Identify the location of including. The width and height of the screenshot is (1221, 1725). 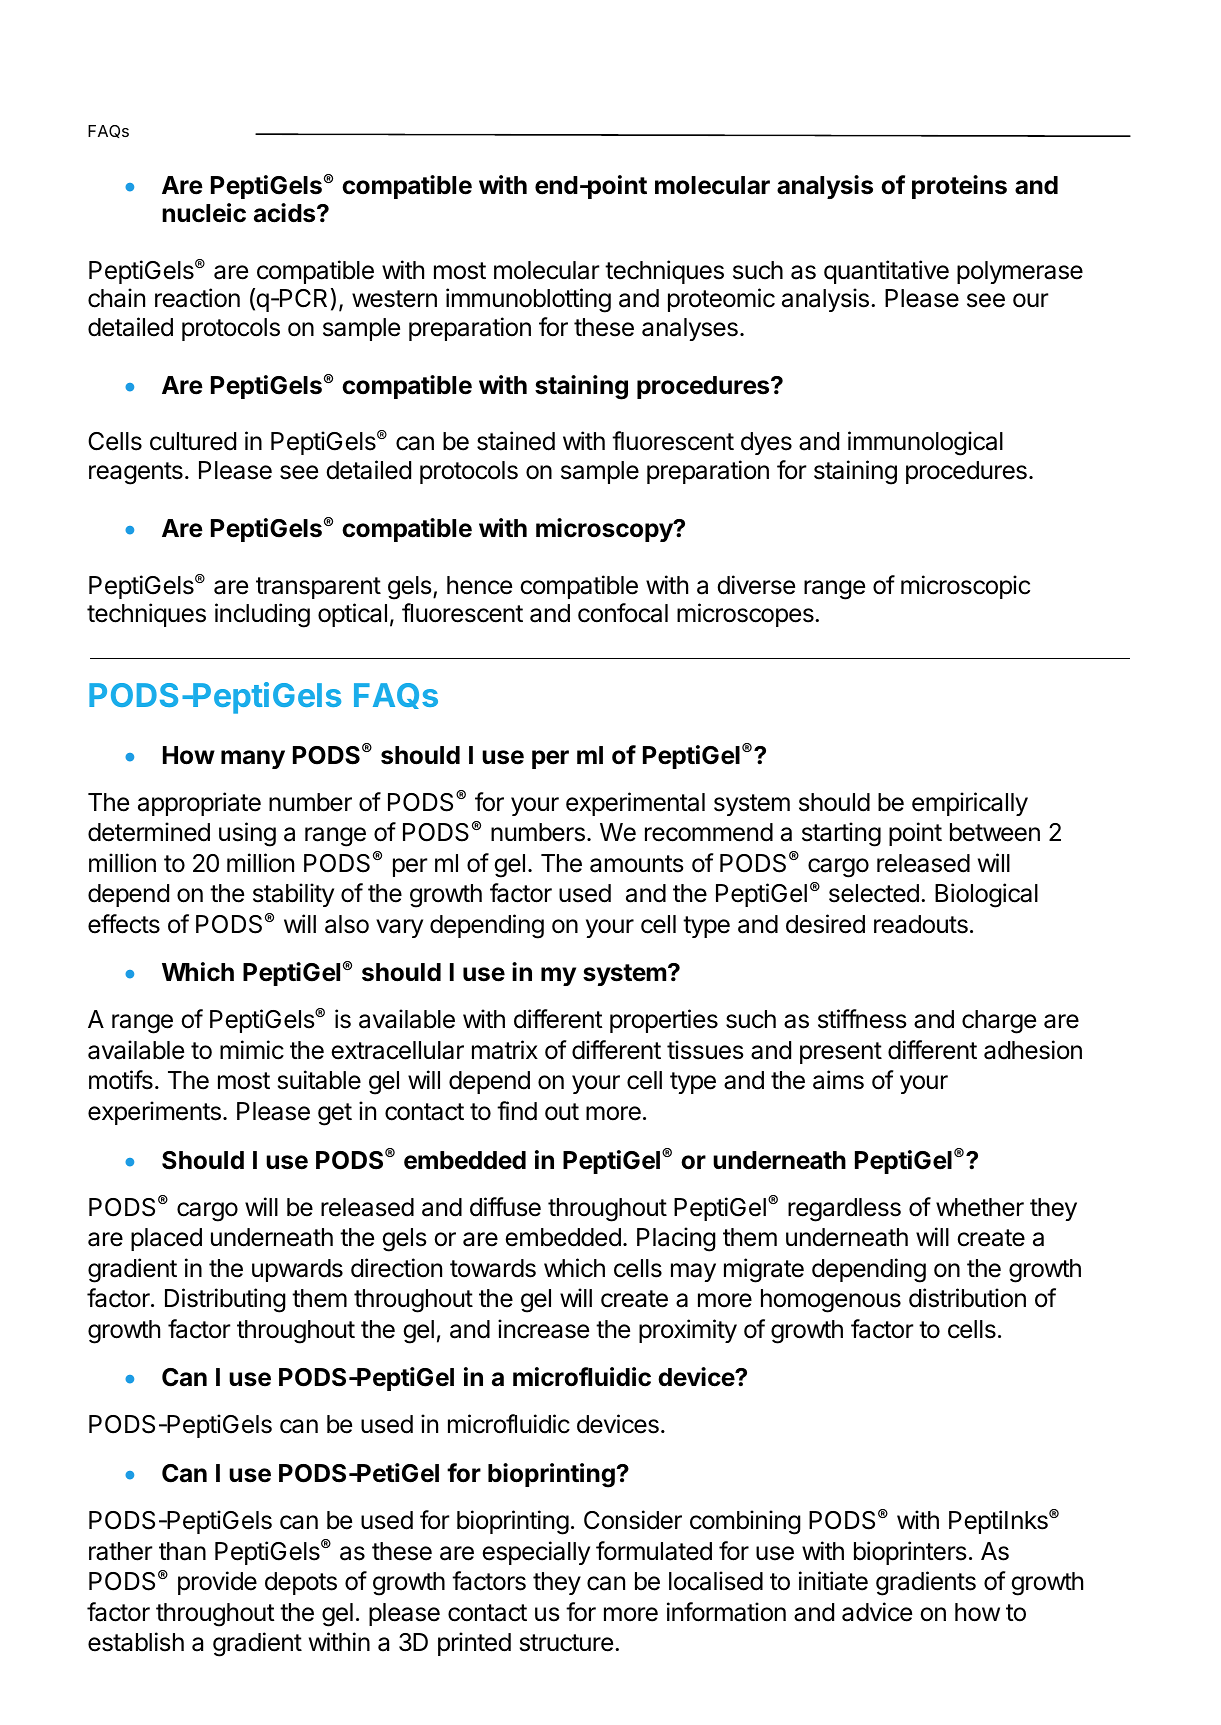
(262, 615).
